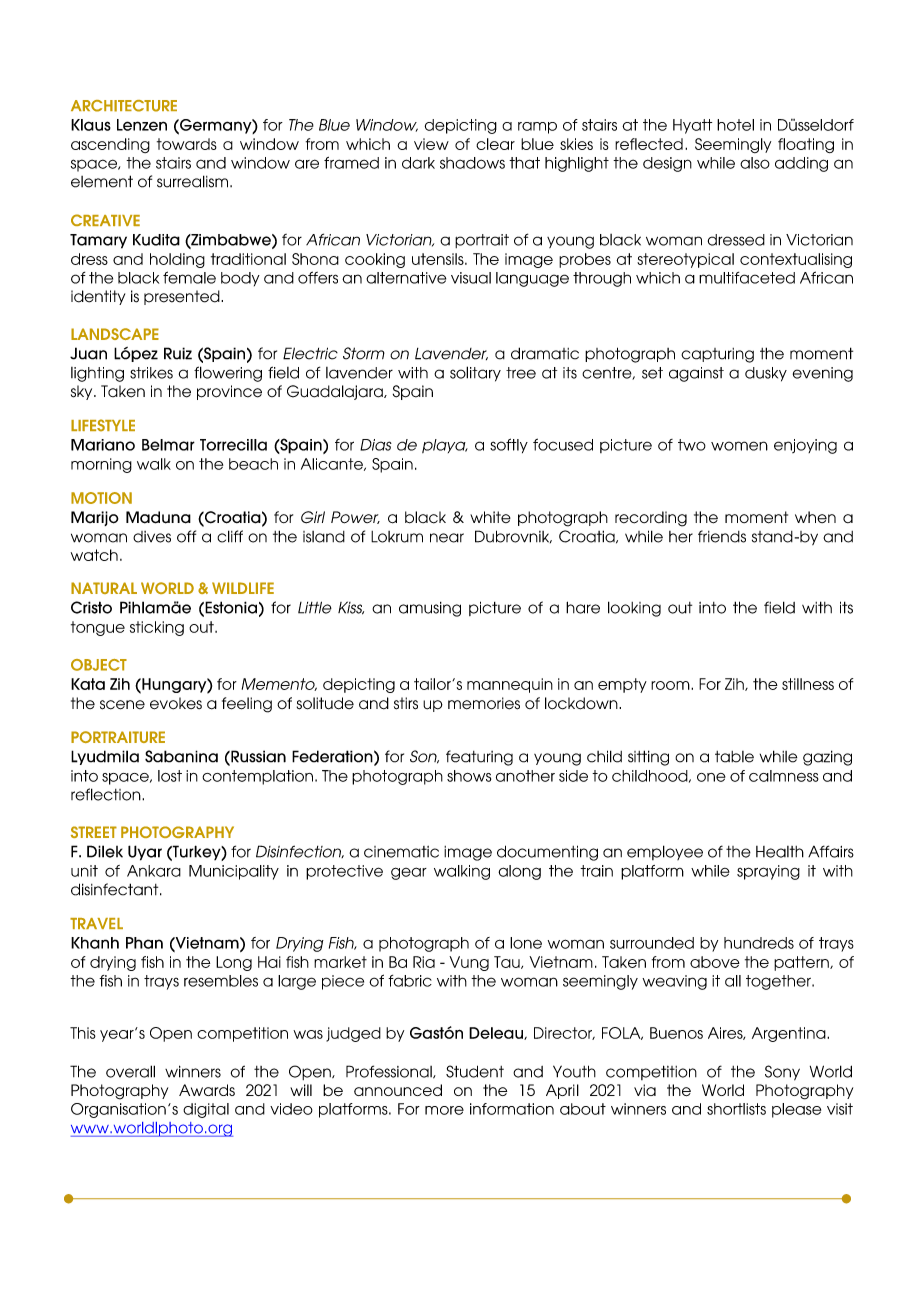 Image resolution: width=924 pixels, height=1309 pixels. What do you see at coordinates (430, 609) in the document?
I see `amusing` at bounding box center [430, 609].
